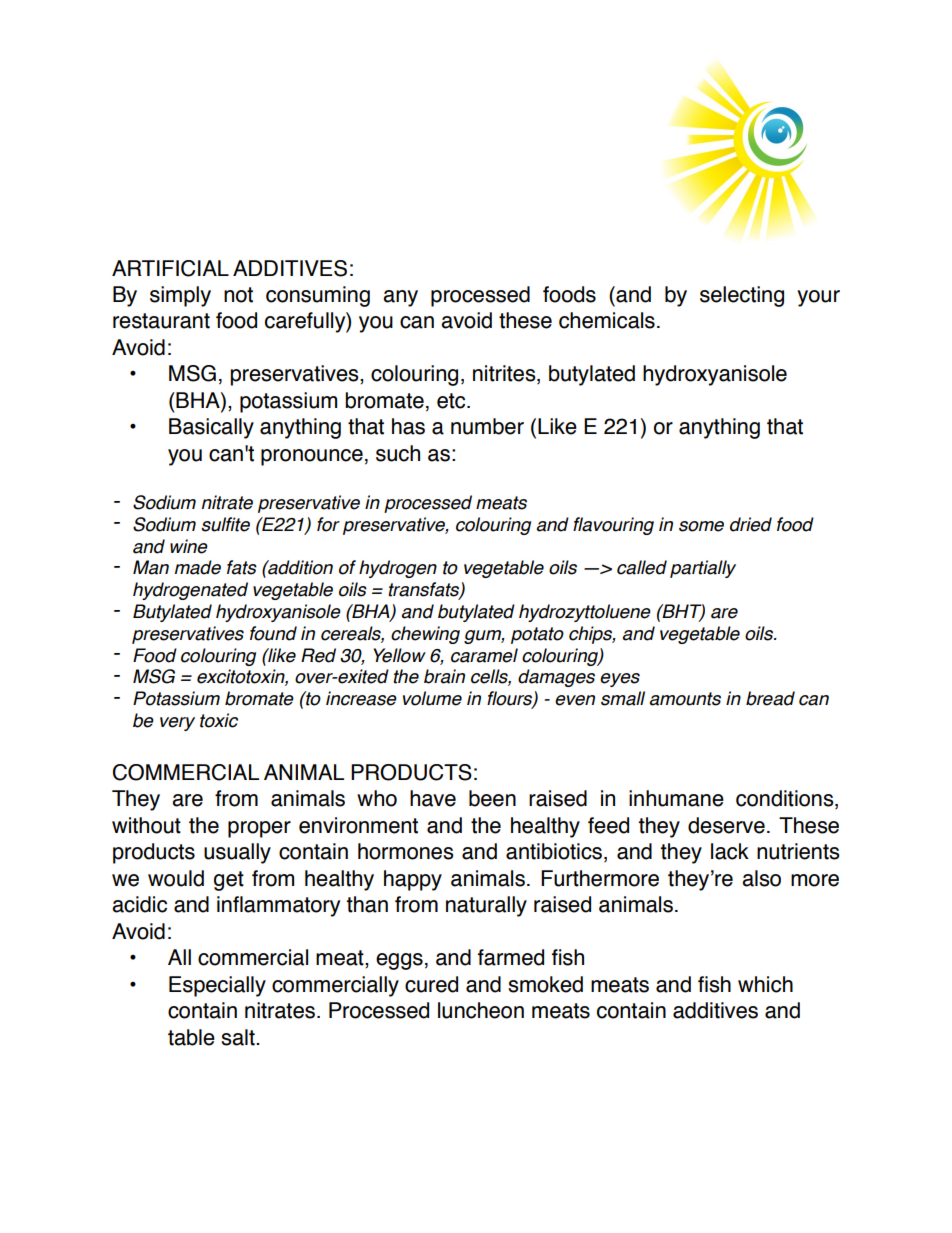  Describe the element at coordinates (726, 825) in the screenshot. I see `deserve` at that location.
